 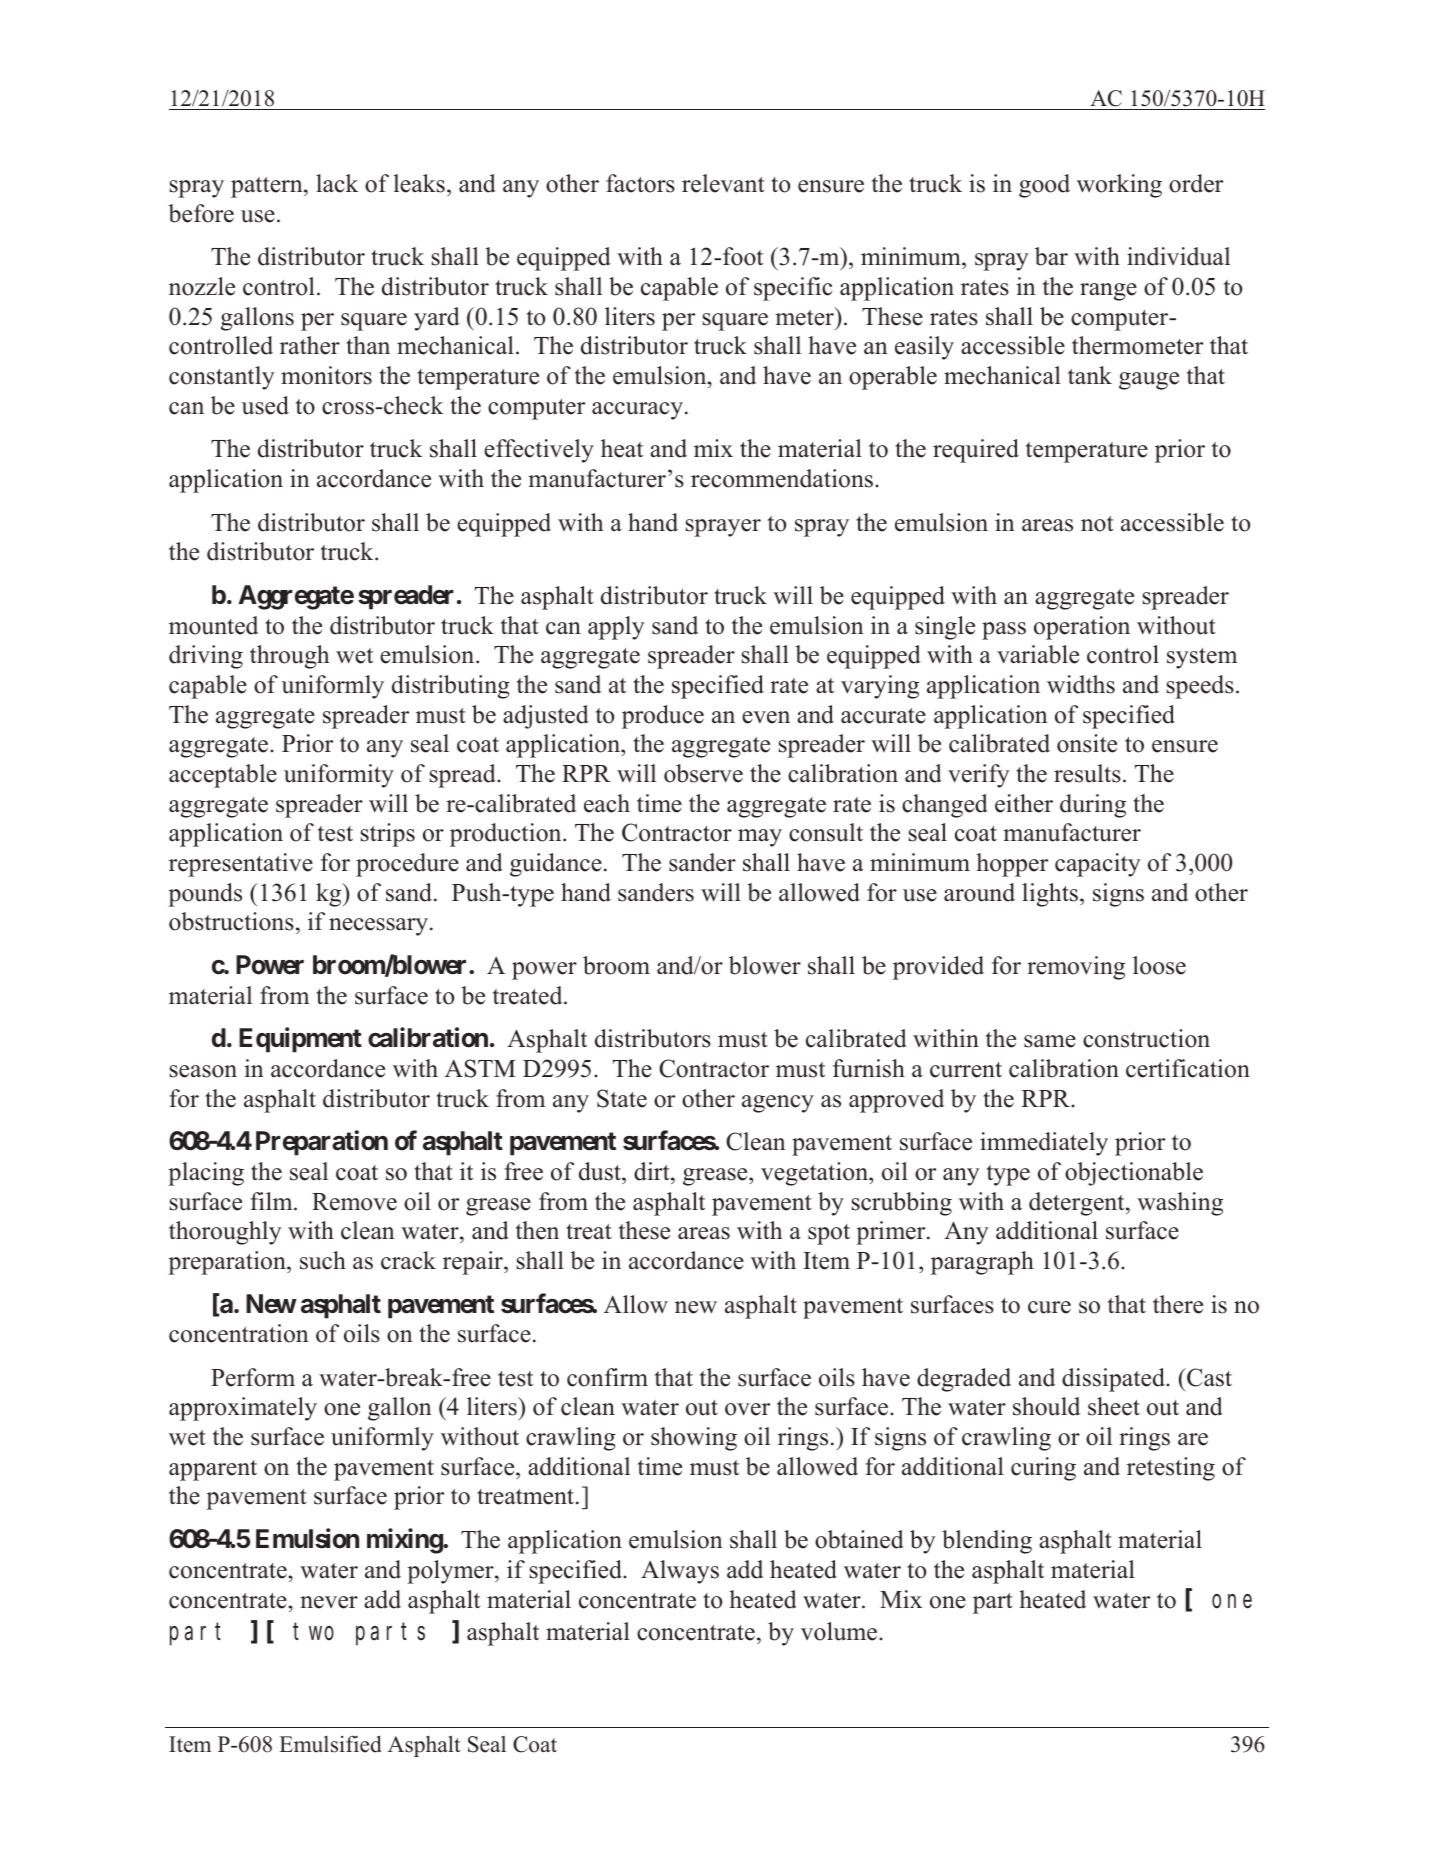 What do you see at coordinates (747, 1409) in the image?
I see `over` at bounding box center [747, 1409].
